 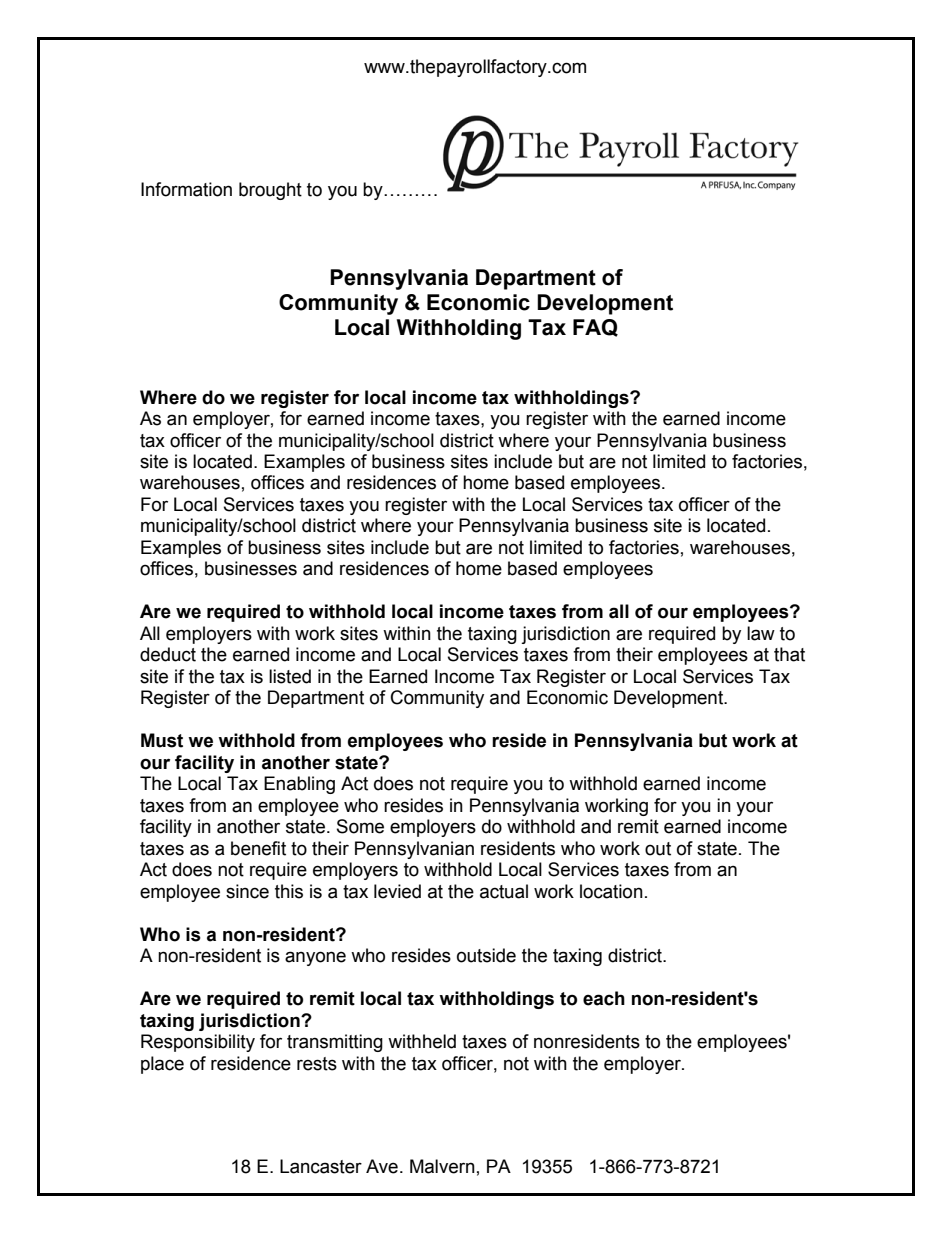 What do you see at coordinates (442, 1166) in the screenshot?
I see `Malvern` at bounding box center [442, 1166].
